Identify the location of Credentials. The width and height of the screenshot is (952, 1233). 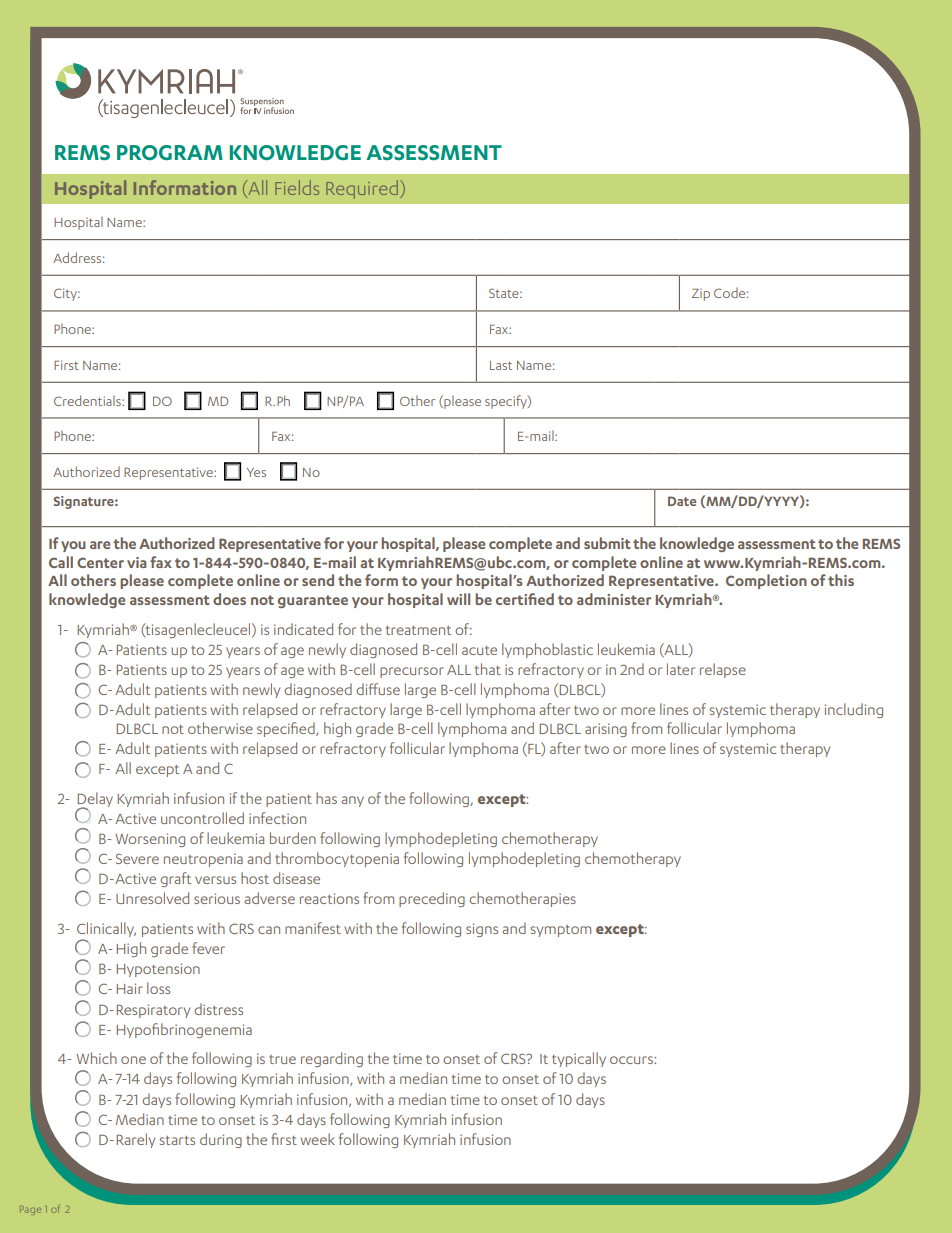
(88, 400).
